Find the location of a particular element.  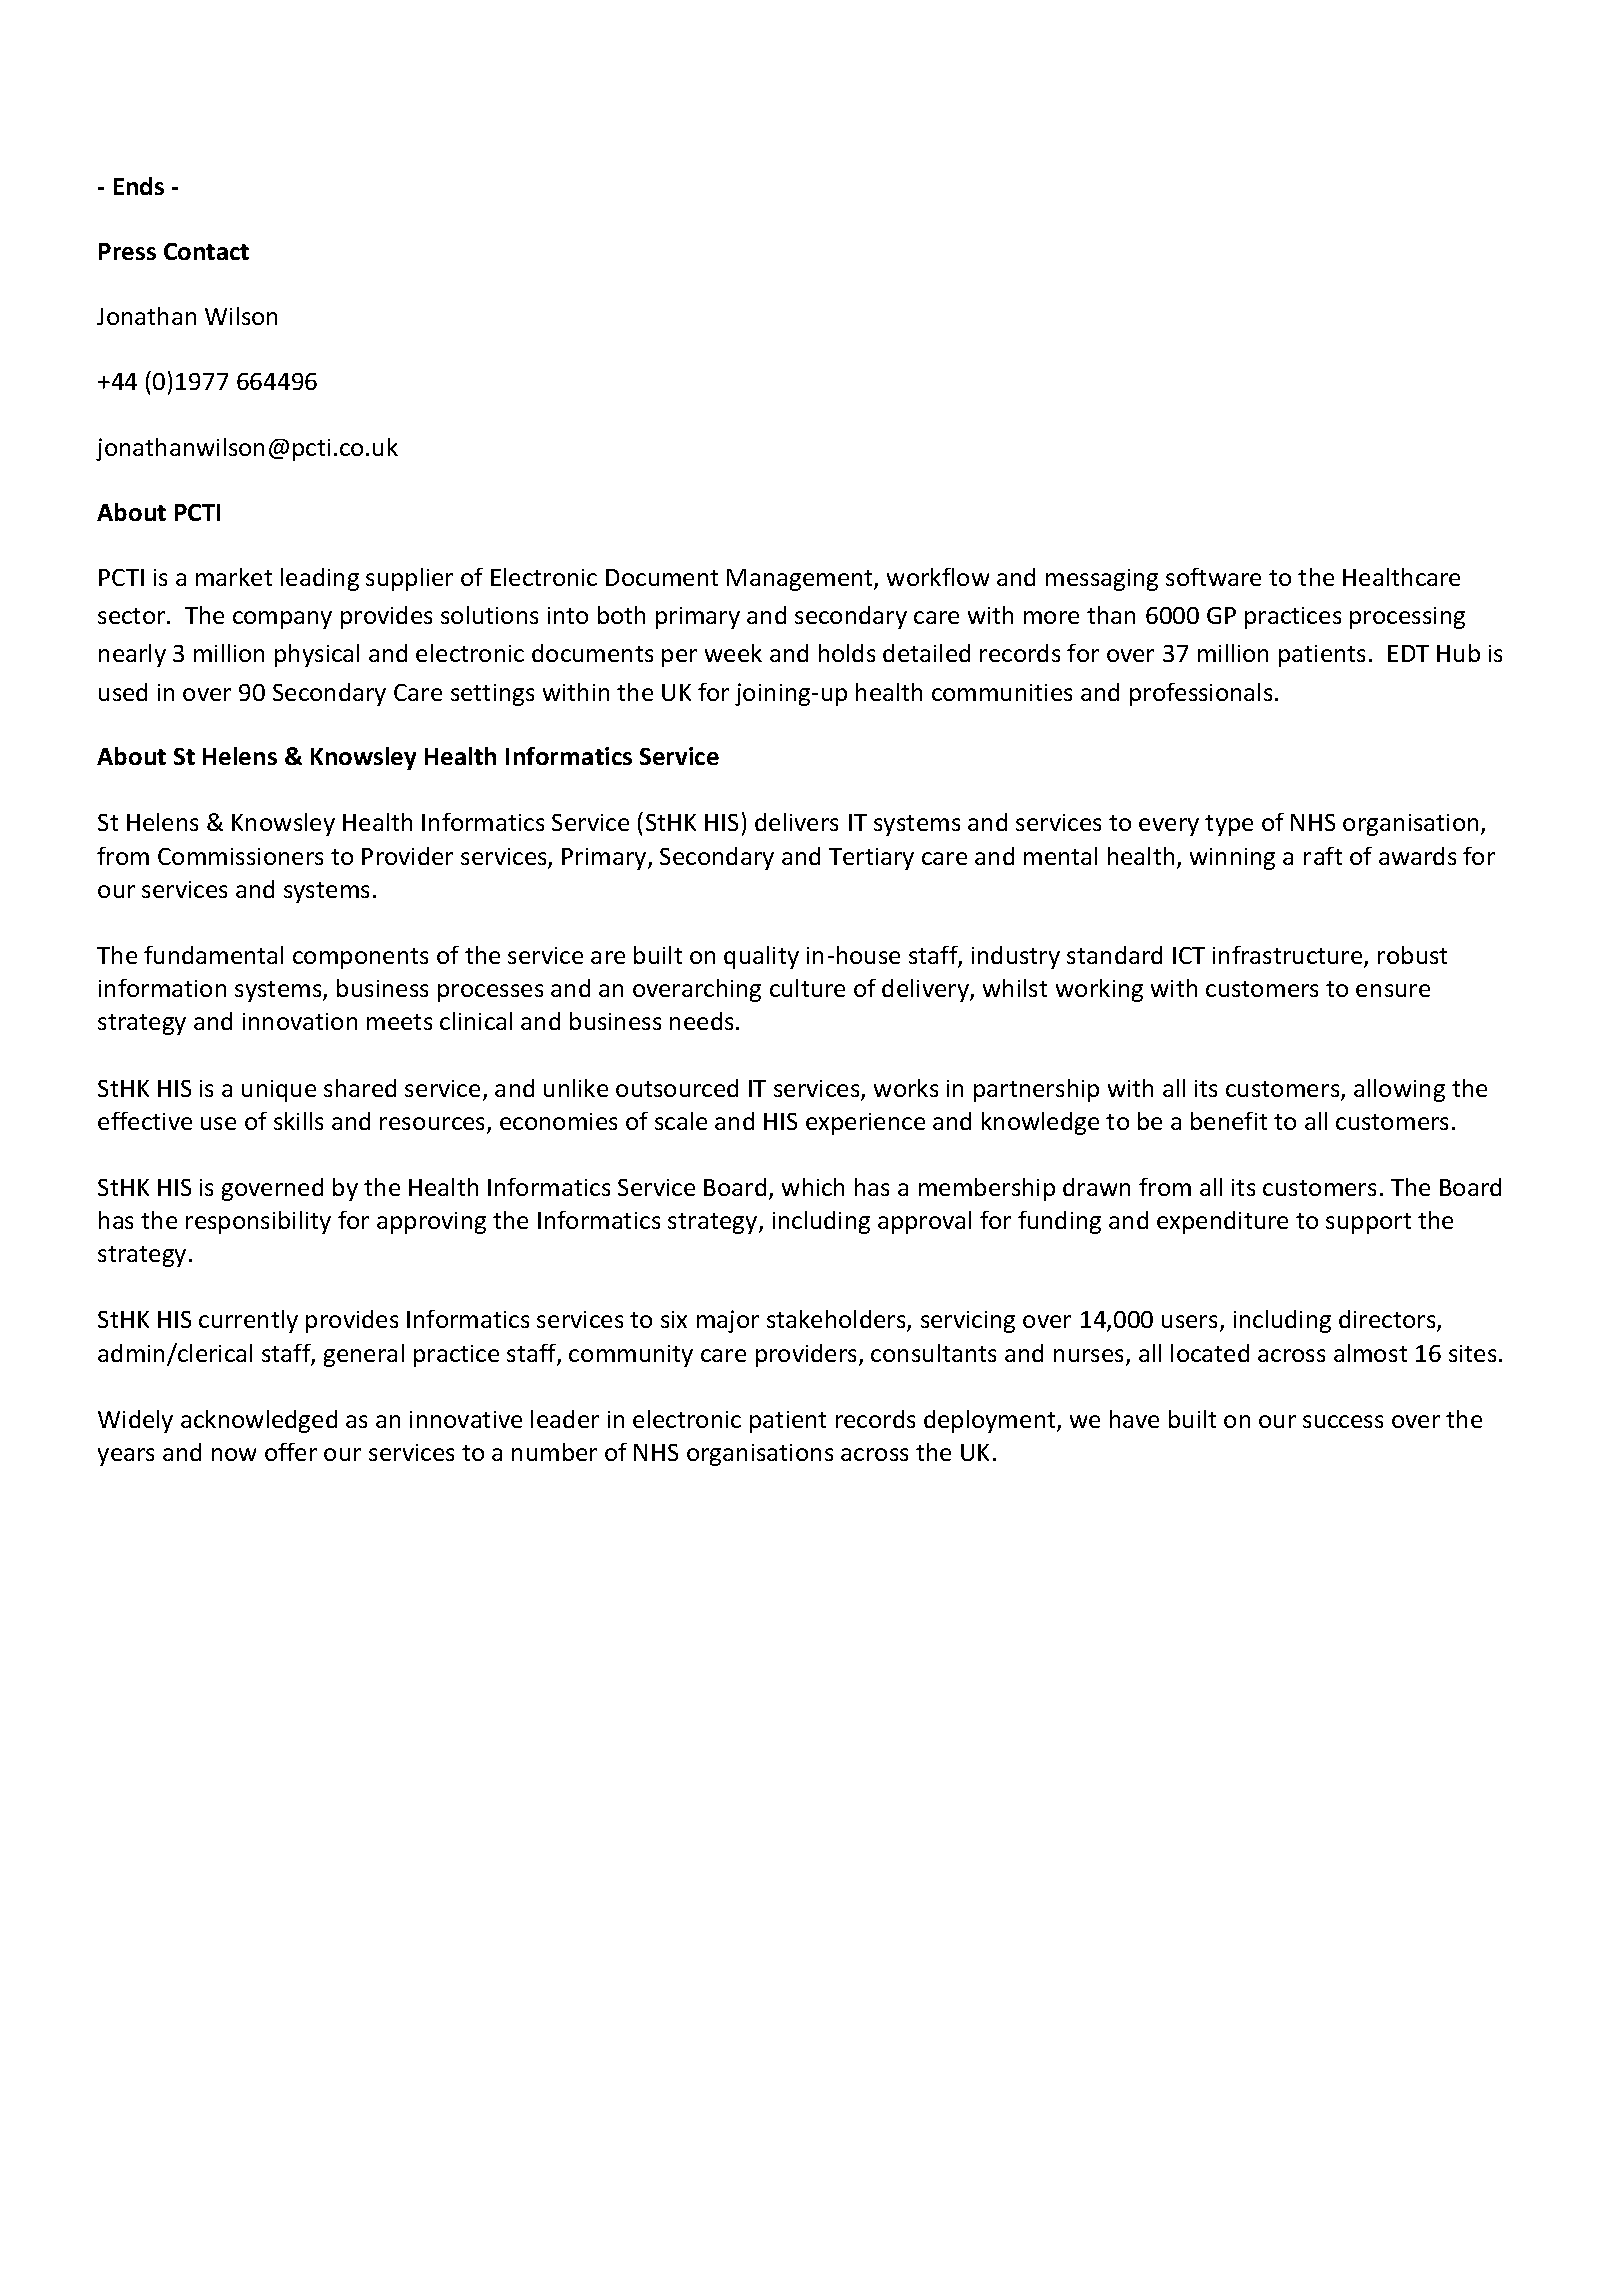

offer is located at coordinates (291, 1452).
